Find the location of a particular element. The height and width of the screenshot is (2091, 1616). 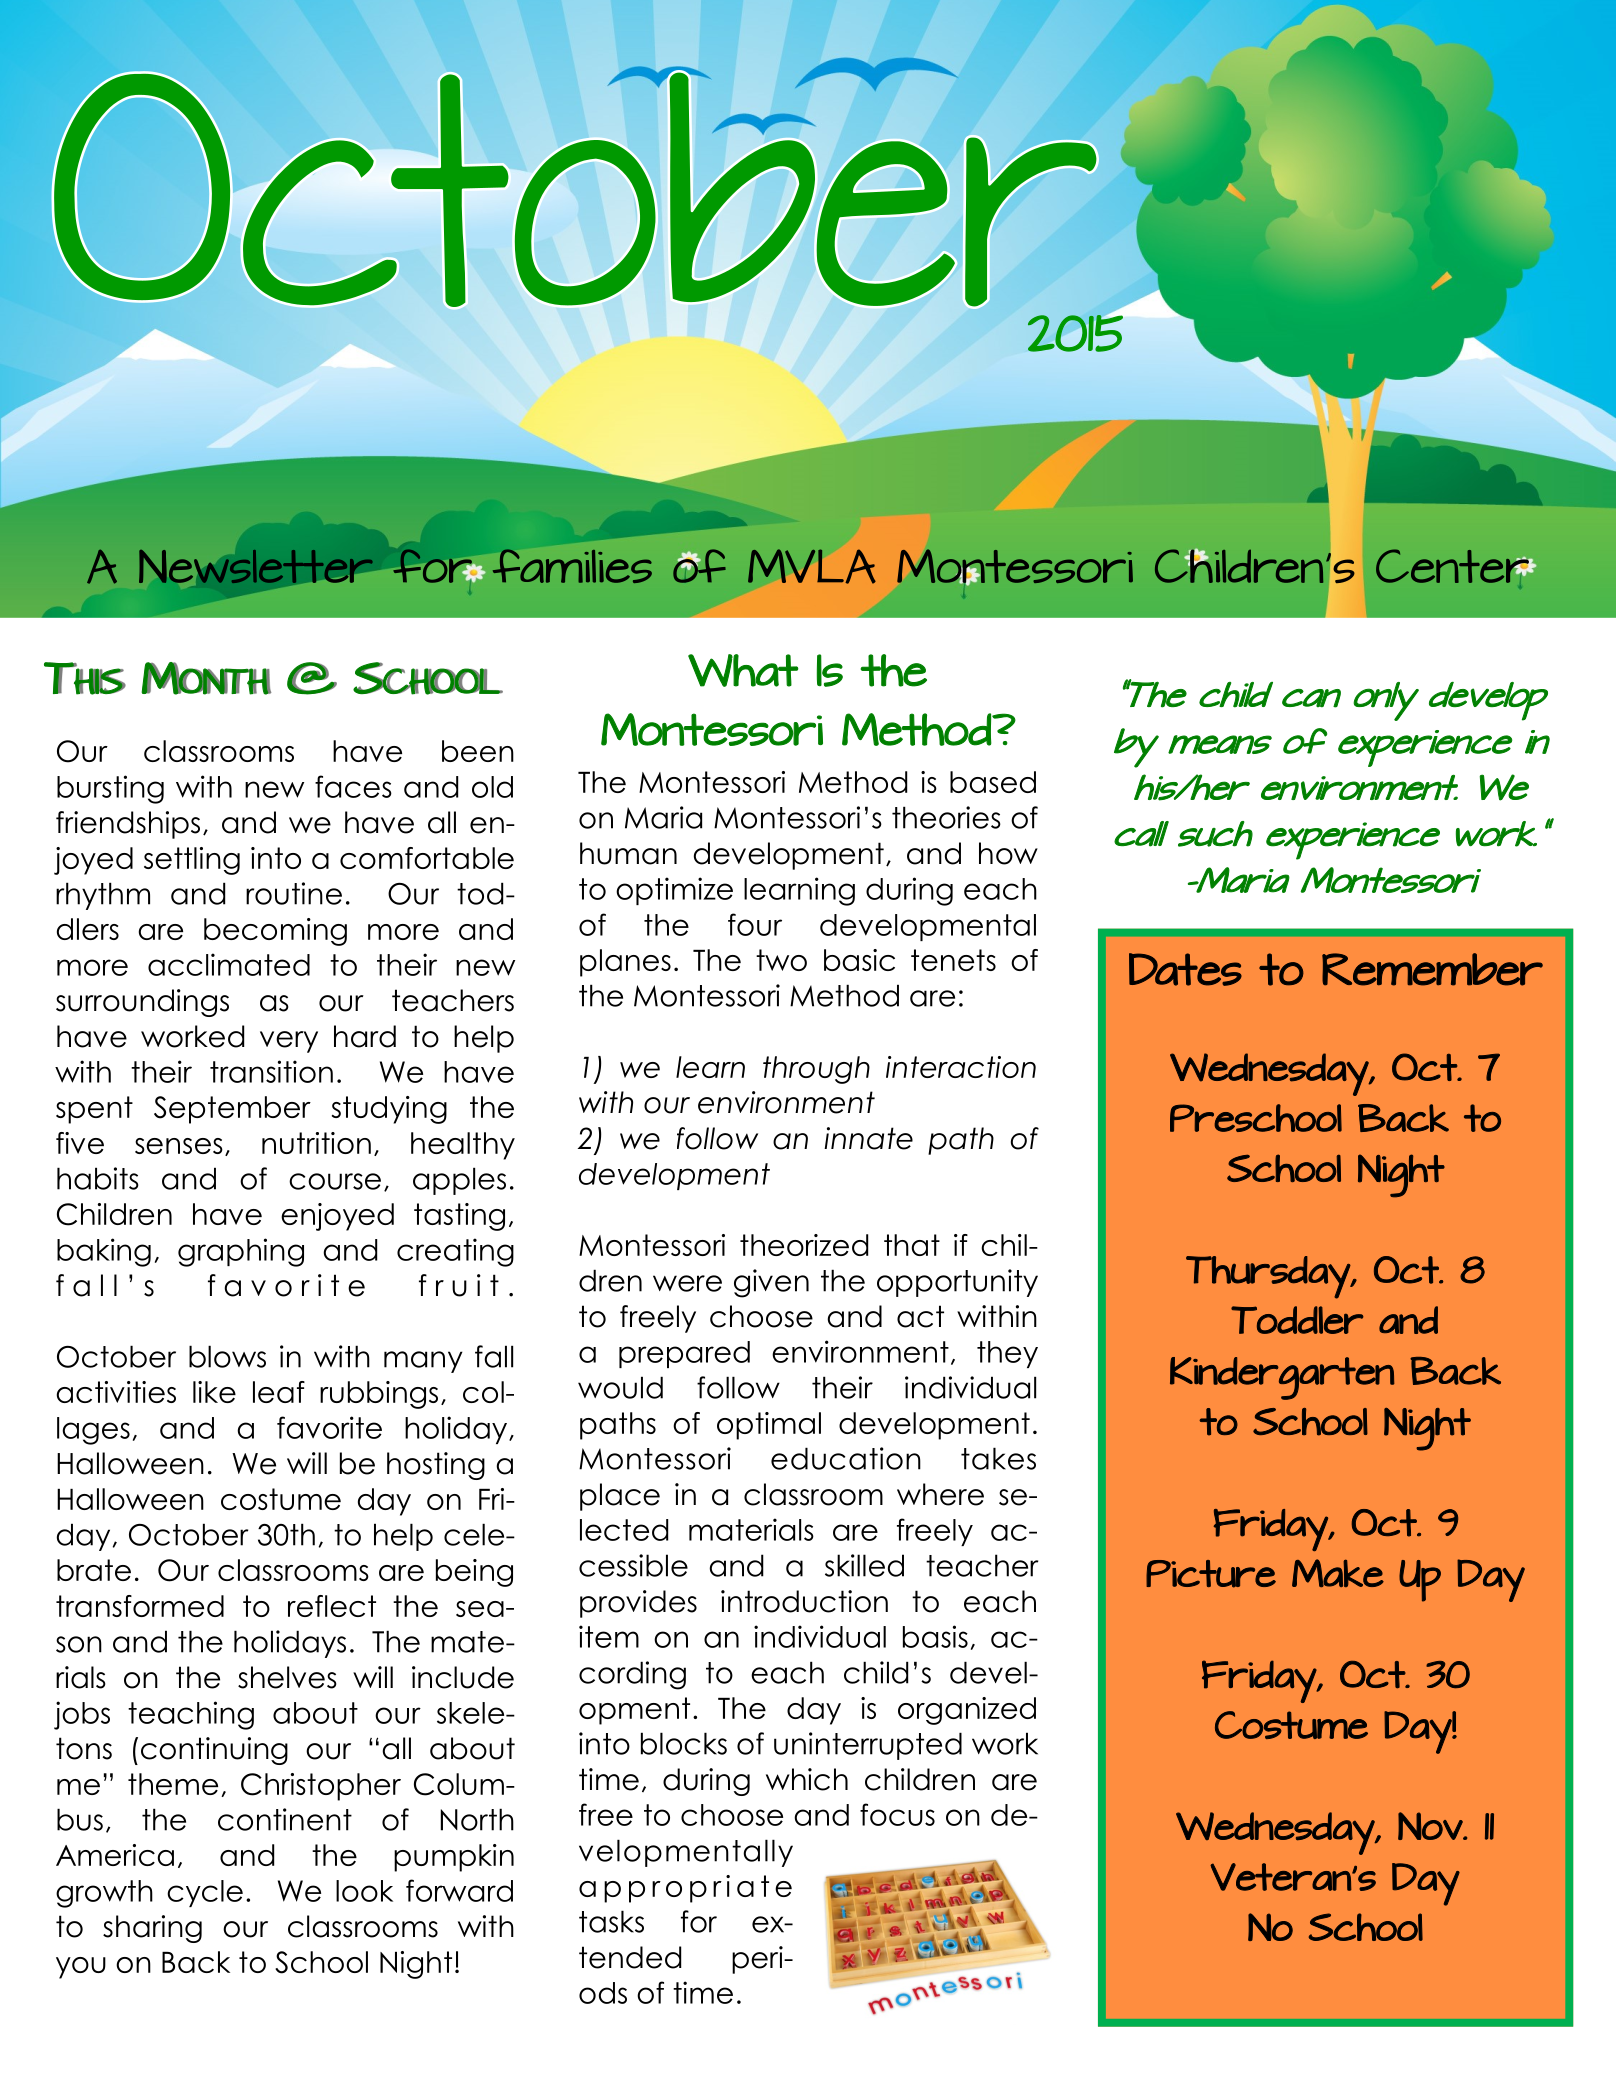

cycle is located at coordinates (205, 1893).
